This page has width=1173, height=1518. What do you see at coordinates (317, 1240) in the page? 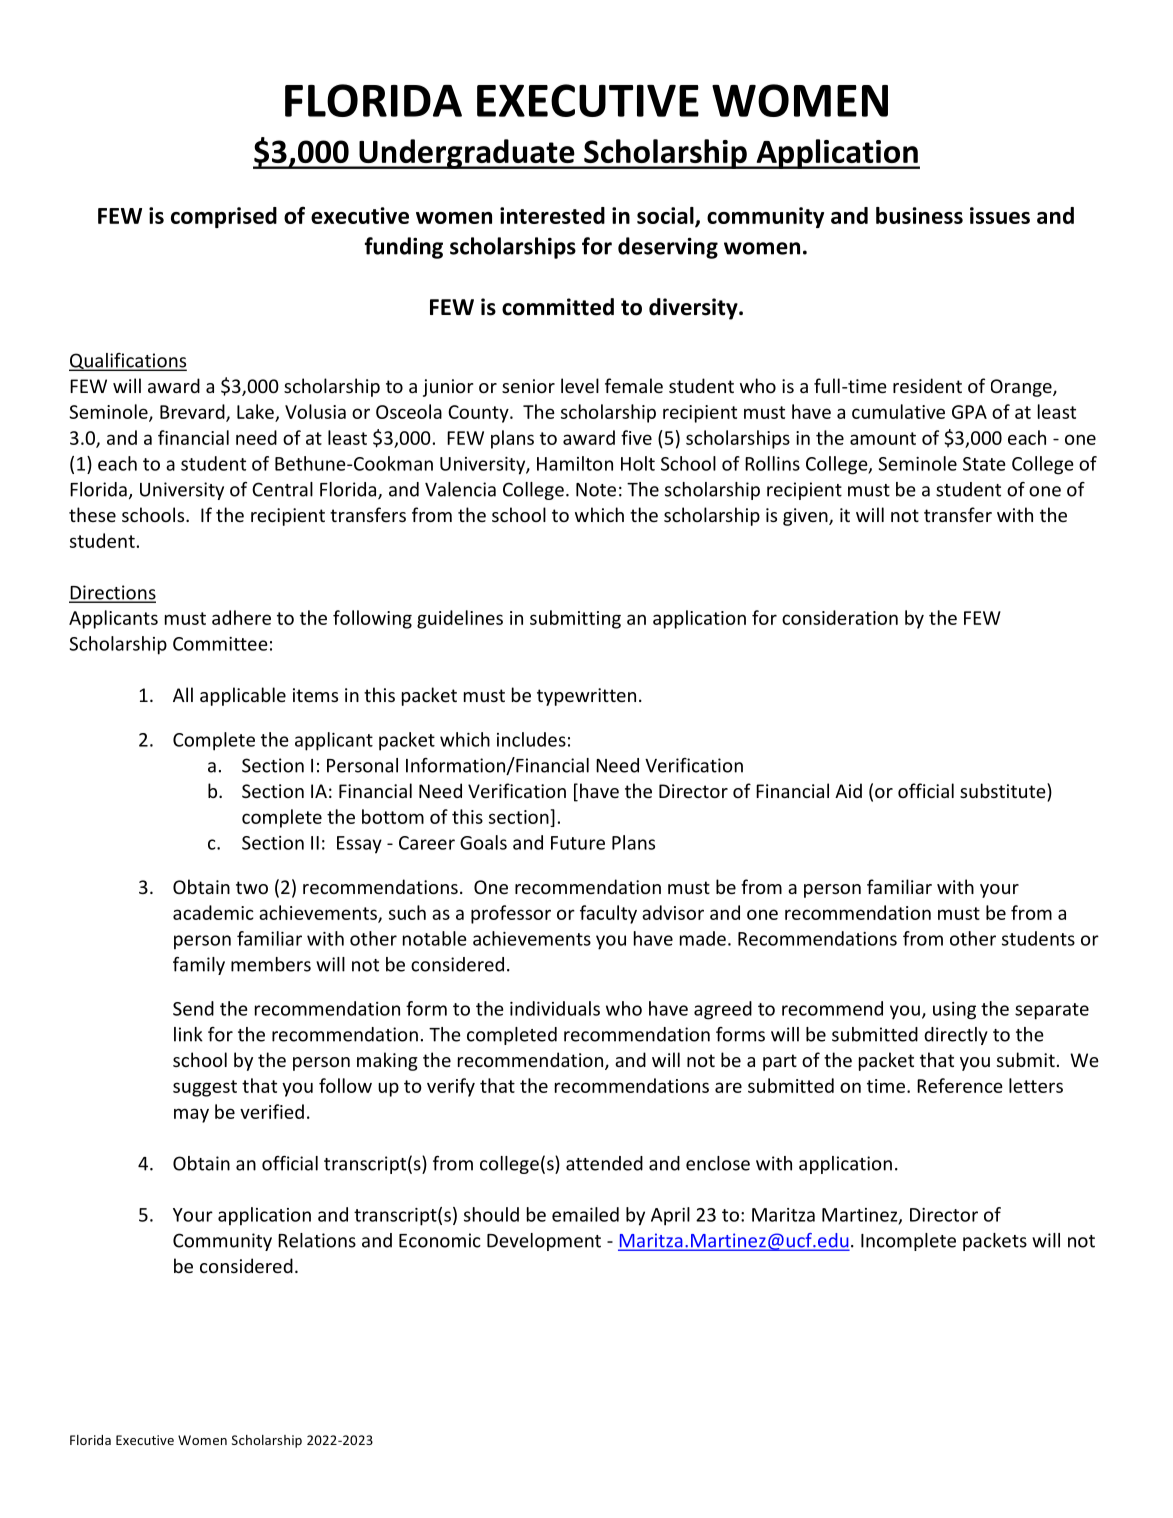
I see `Relations` at bounding box center [317, 1240].
